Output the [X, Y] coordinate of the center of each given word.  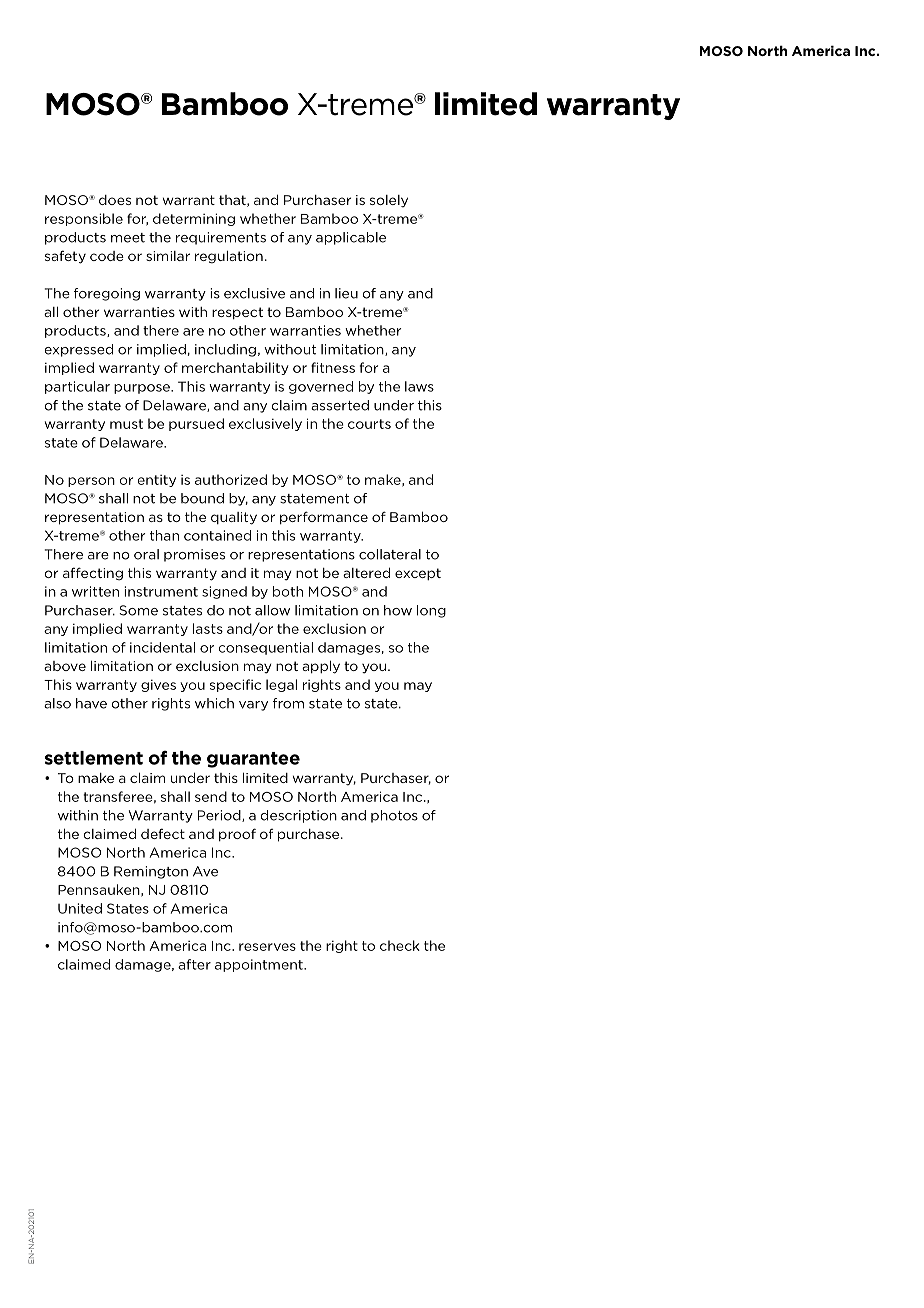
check [400, 945]
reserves [267, 947]
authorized [231, 479]
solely [389, 201]
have [91, 703]
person [91, 482]
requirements [221, 238]
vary [253, 706]
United [80, 908]
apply [321, 667]
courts [369, 424]
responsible [84, 219]
